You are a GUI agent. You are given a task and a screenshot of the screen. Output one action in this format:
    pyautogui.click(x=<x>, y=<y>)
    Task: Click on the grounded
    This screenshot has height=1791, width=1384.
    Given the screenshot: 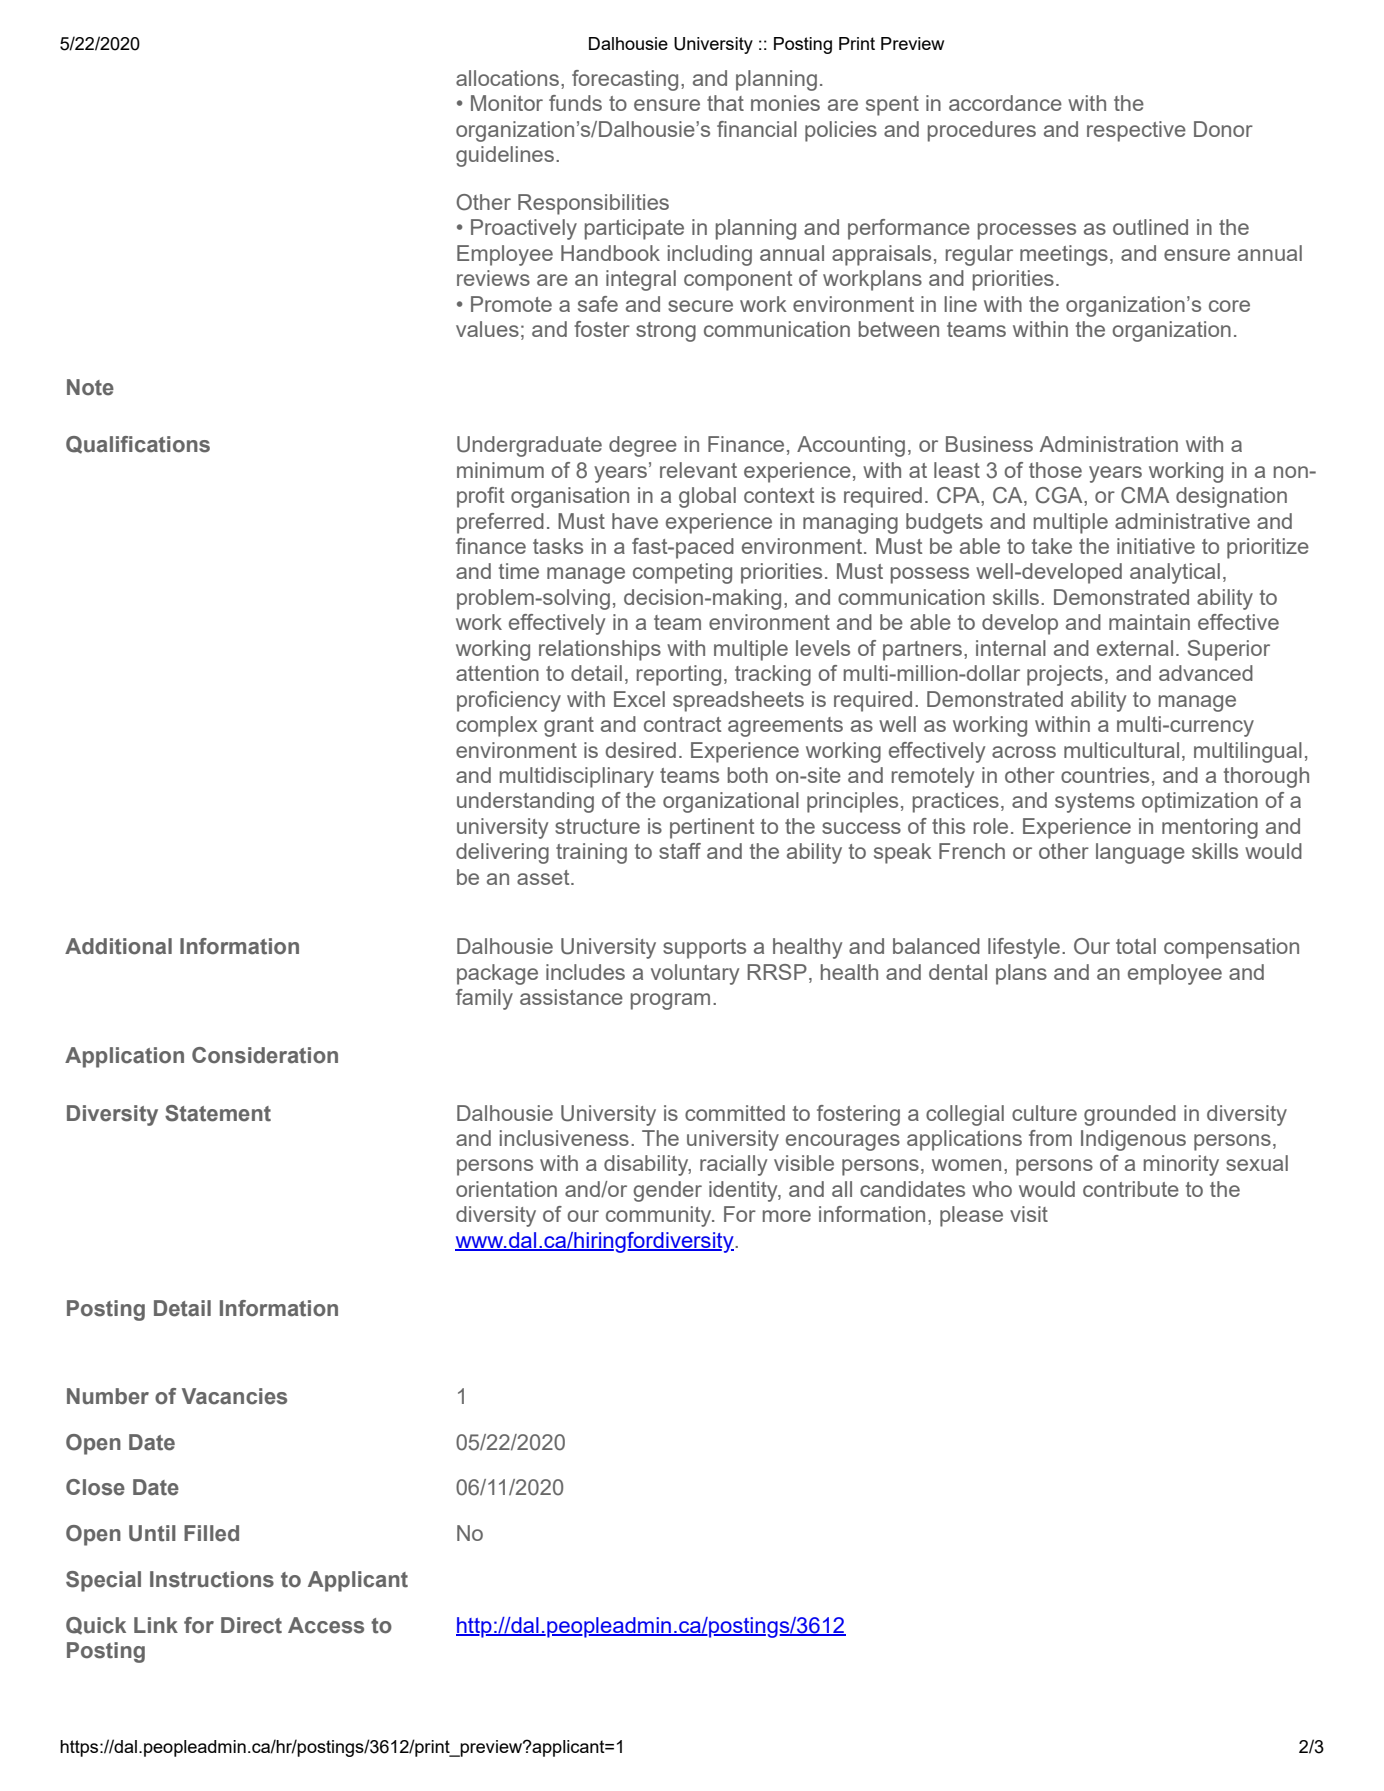 What is the action you would take?
    pyautogui.click(x=1130, y=1115)
